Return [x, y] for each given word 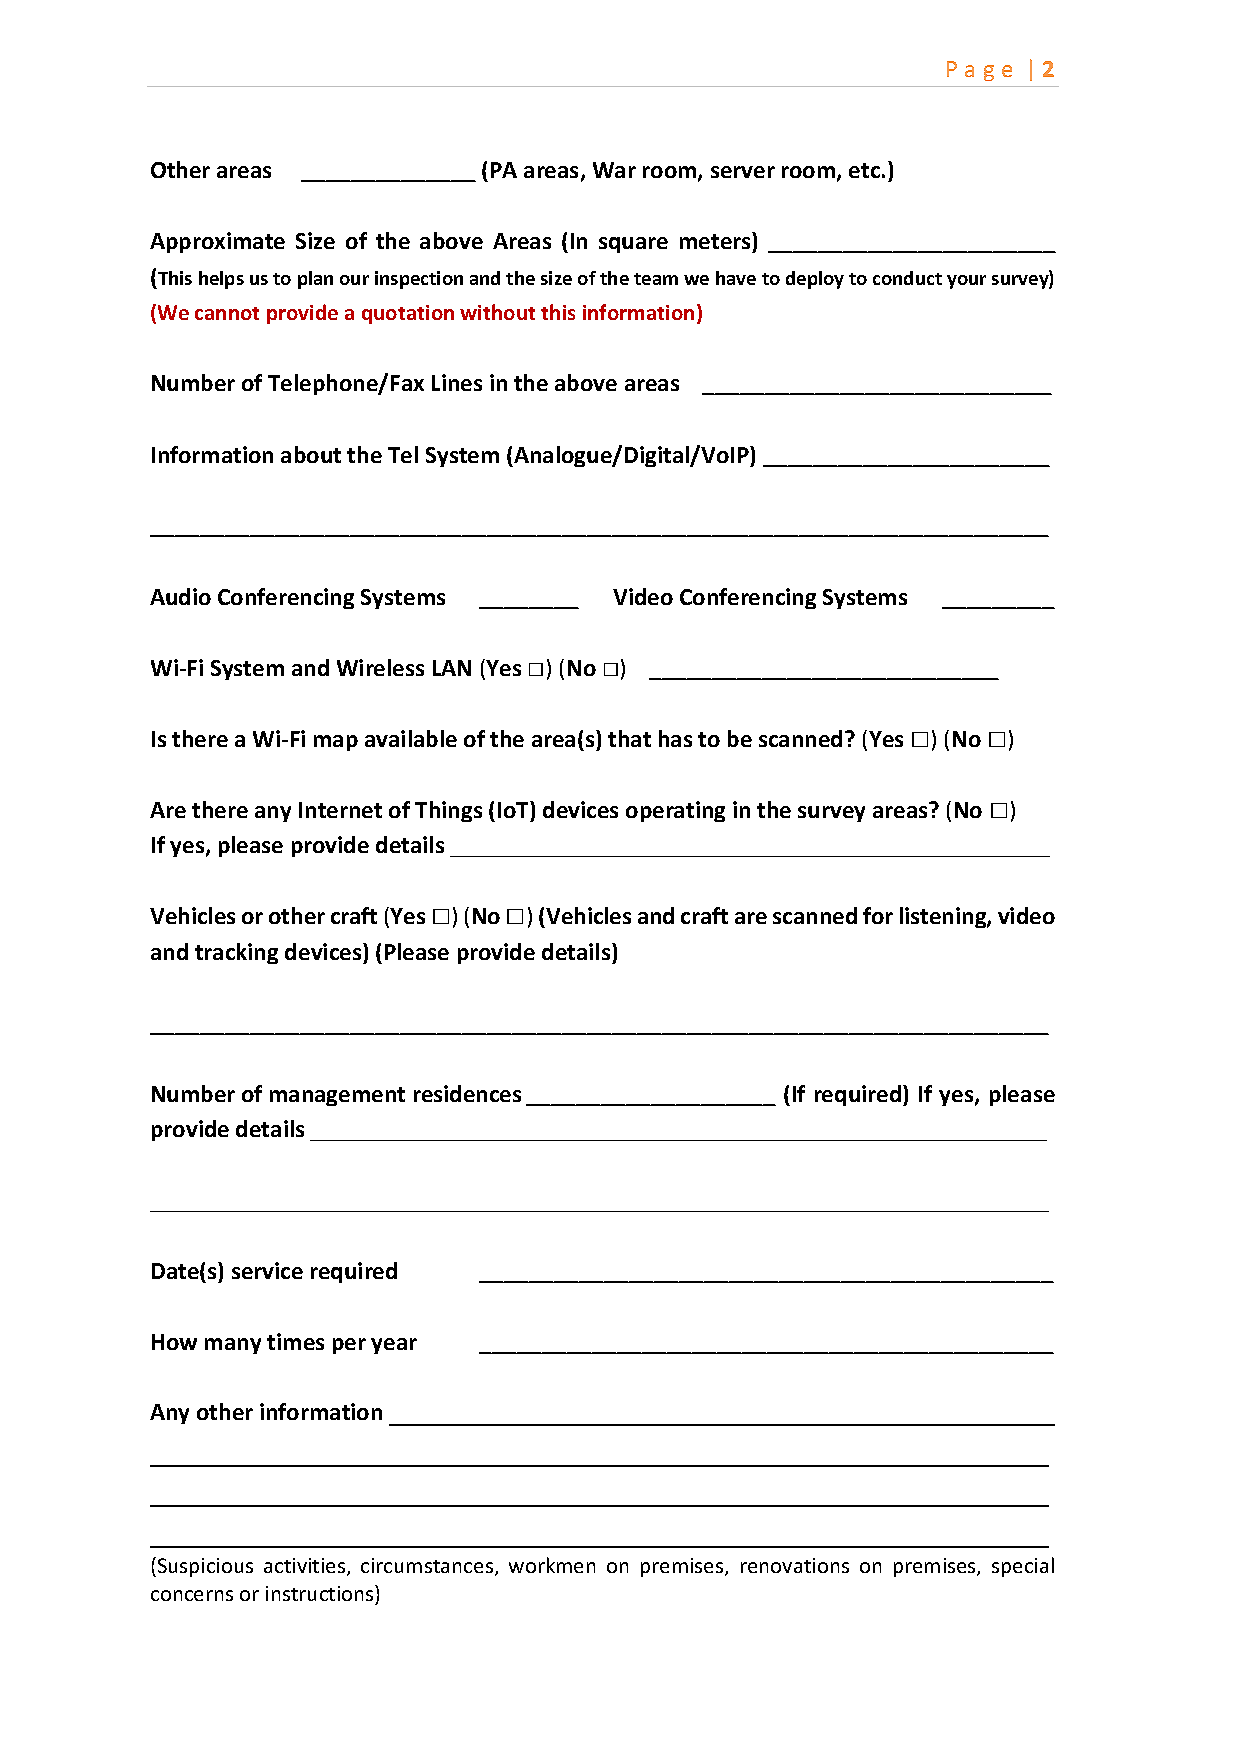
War [614, 170]
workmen [552, 1565]
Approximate [217, 242]
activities [306, 1567]
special [1023, 1567]
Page [979, 71]
